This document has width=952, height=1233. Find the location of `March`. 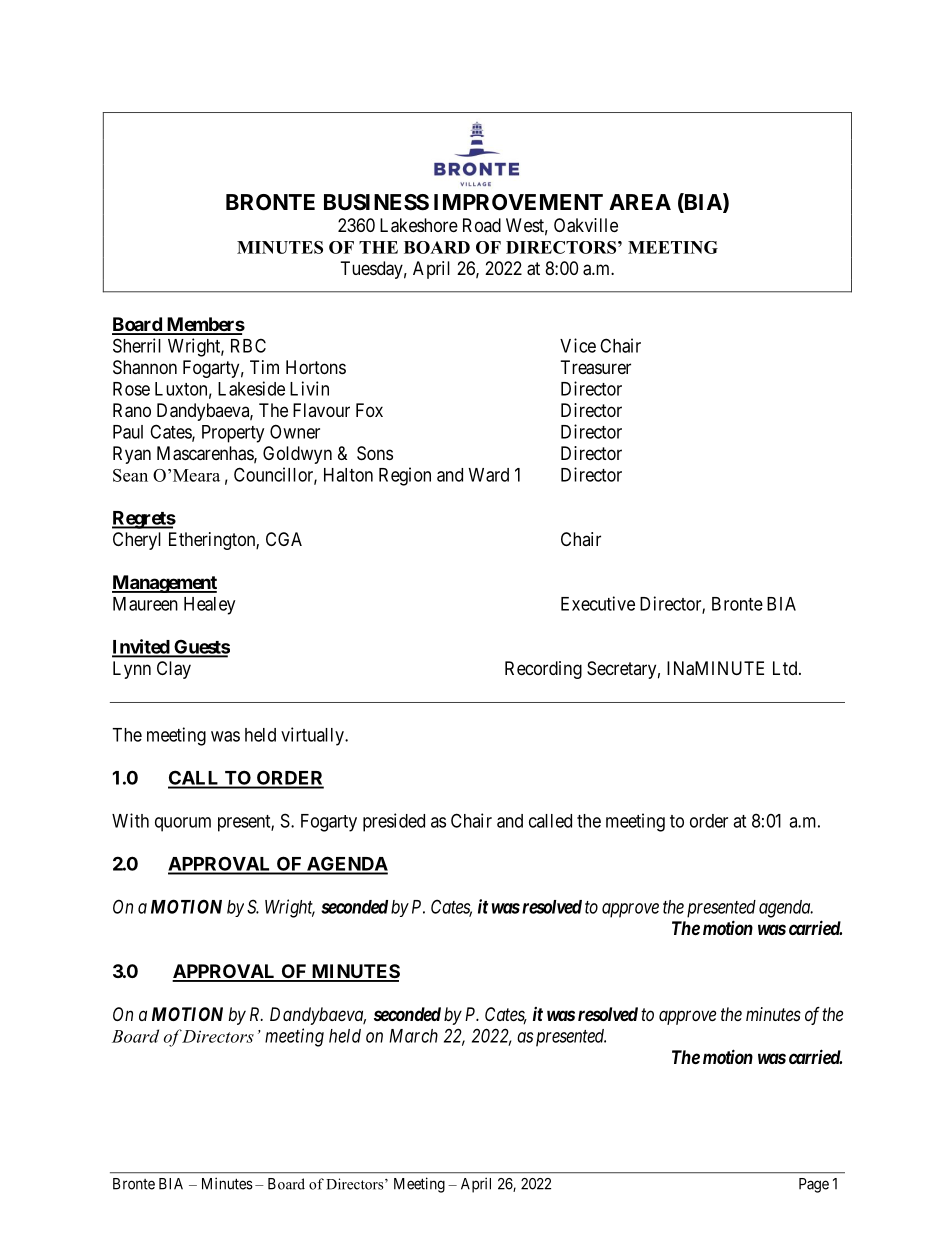

March is located at coordinates (413, 1036).
